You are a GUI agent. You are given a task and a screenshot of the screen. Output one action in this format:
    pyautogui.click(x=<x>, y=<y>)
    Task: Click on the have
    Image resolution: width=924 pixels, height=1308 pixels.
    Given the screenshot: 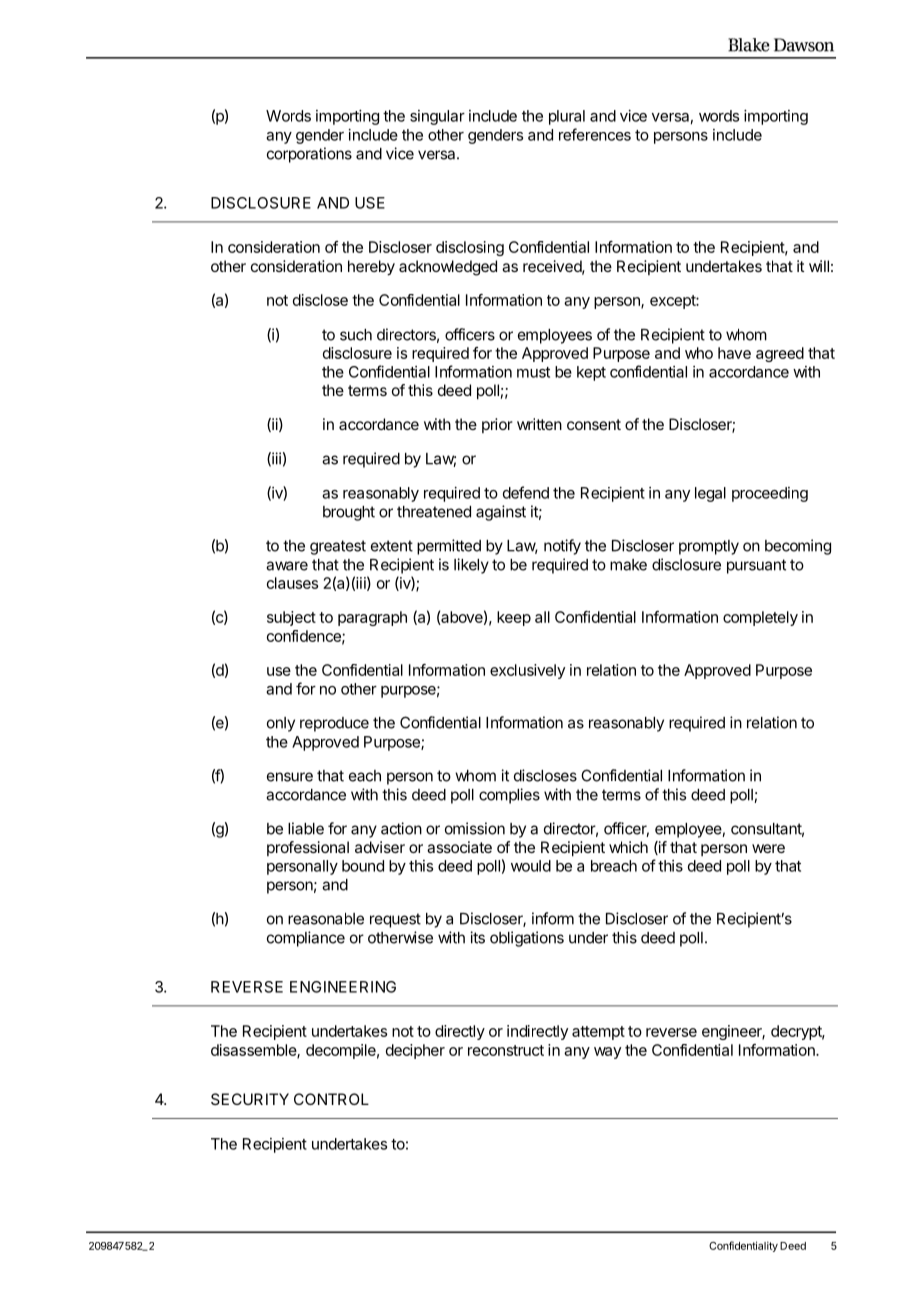 What is the action you would take?
    pyautogui.click(x=734, y=353)
